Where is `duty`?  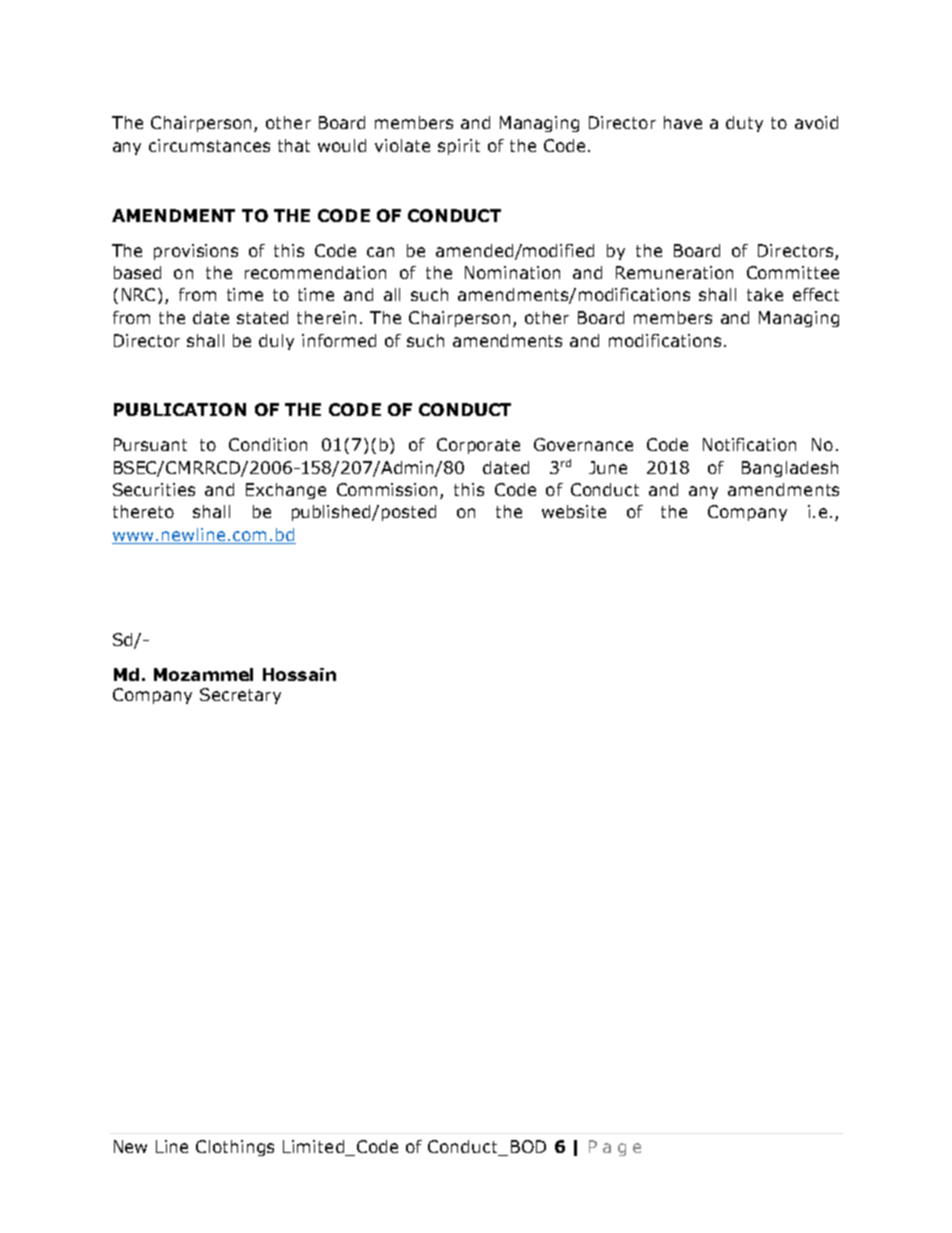 duty is located at coordinates (744, 124).
